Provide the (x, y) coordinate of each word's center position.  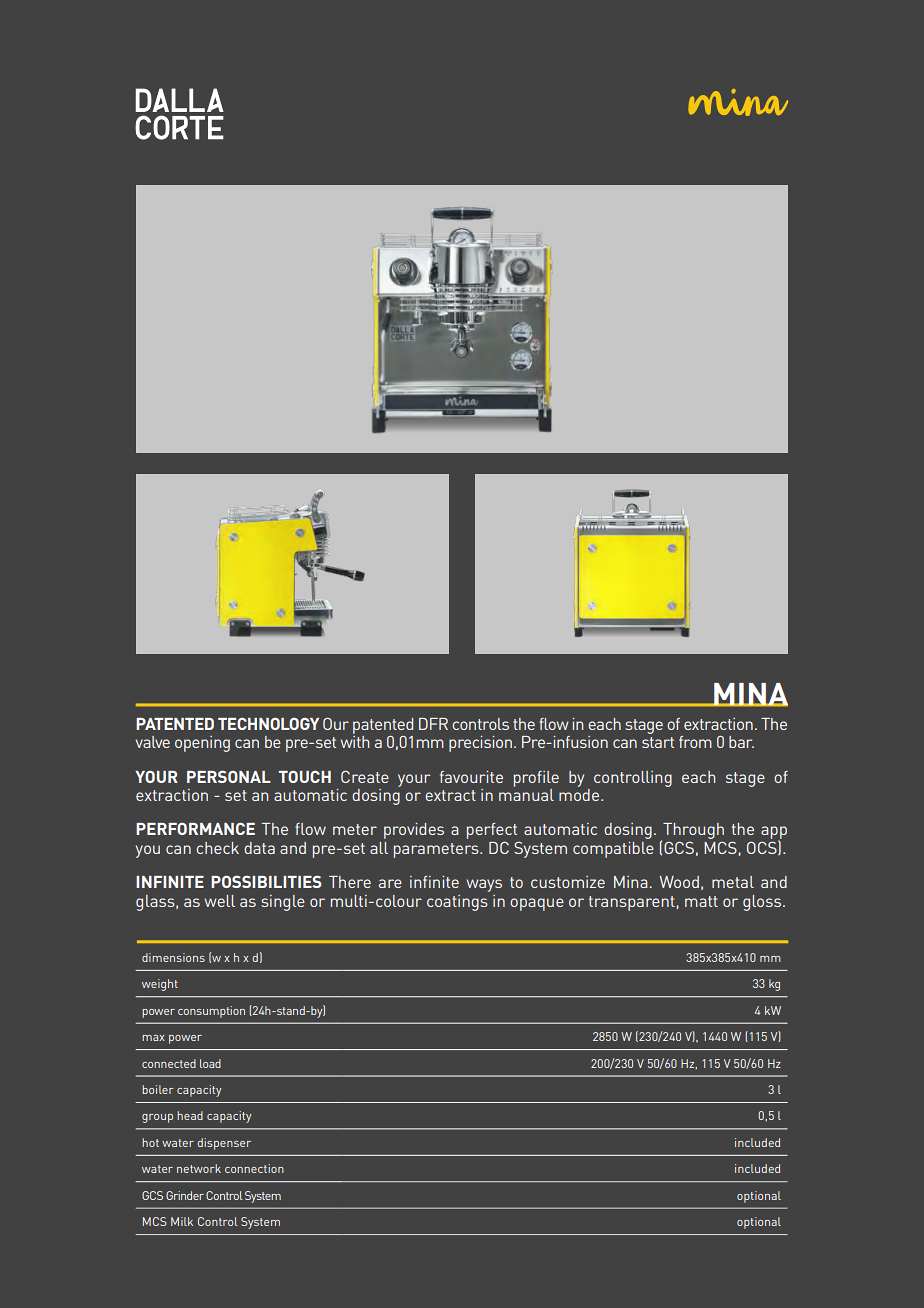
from (695, 742)
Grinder (185, 1195)
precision (480, 744)
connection (254, 1168)
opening (202, 744)
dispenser (224, 1144)
